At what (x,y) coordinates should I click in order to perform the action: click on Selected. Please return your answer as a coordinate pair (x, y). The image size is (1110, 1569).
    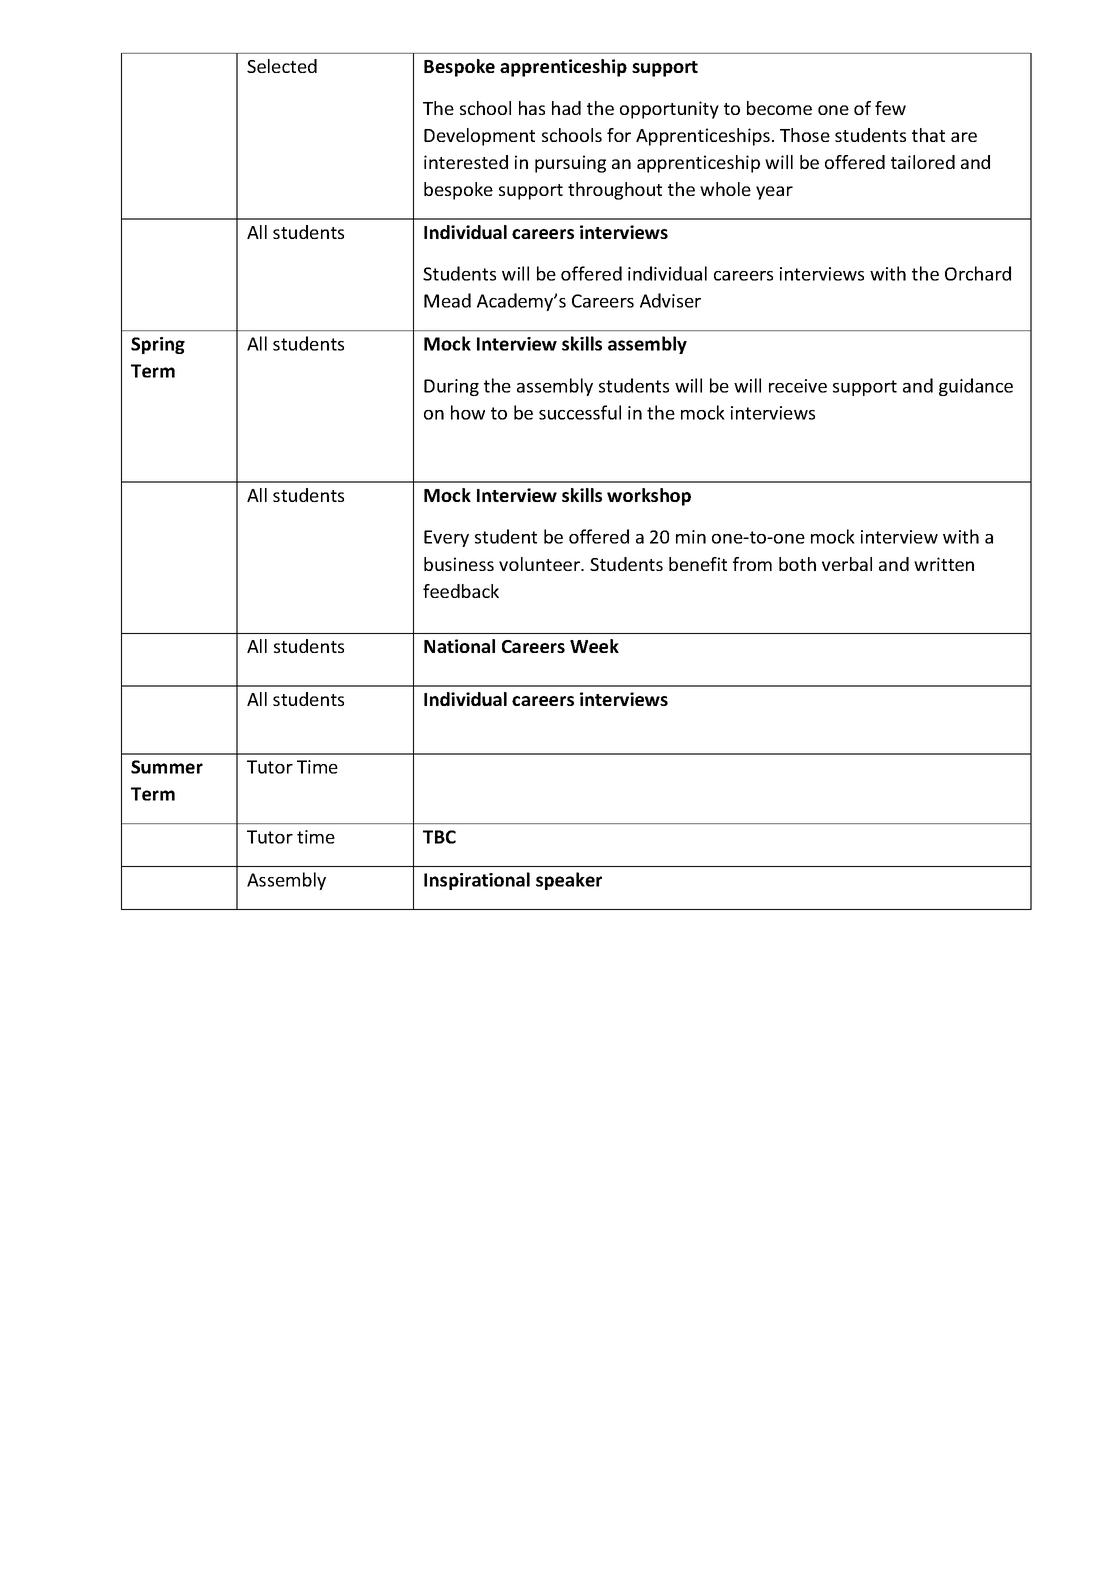
    Looking at the image, I should click on (282, 66).
